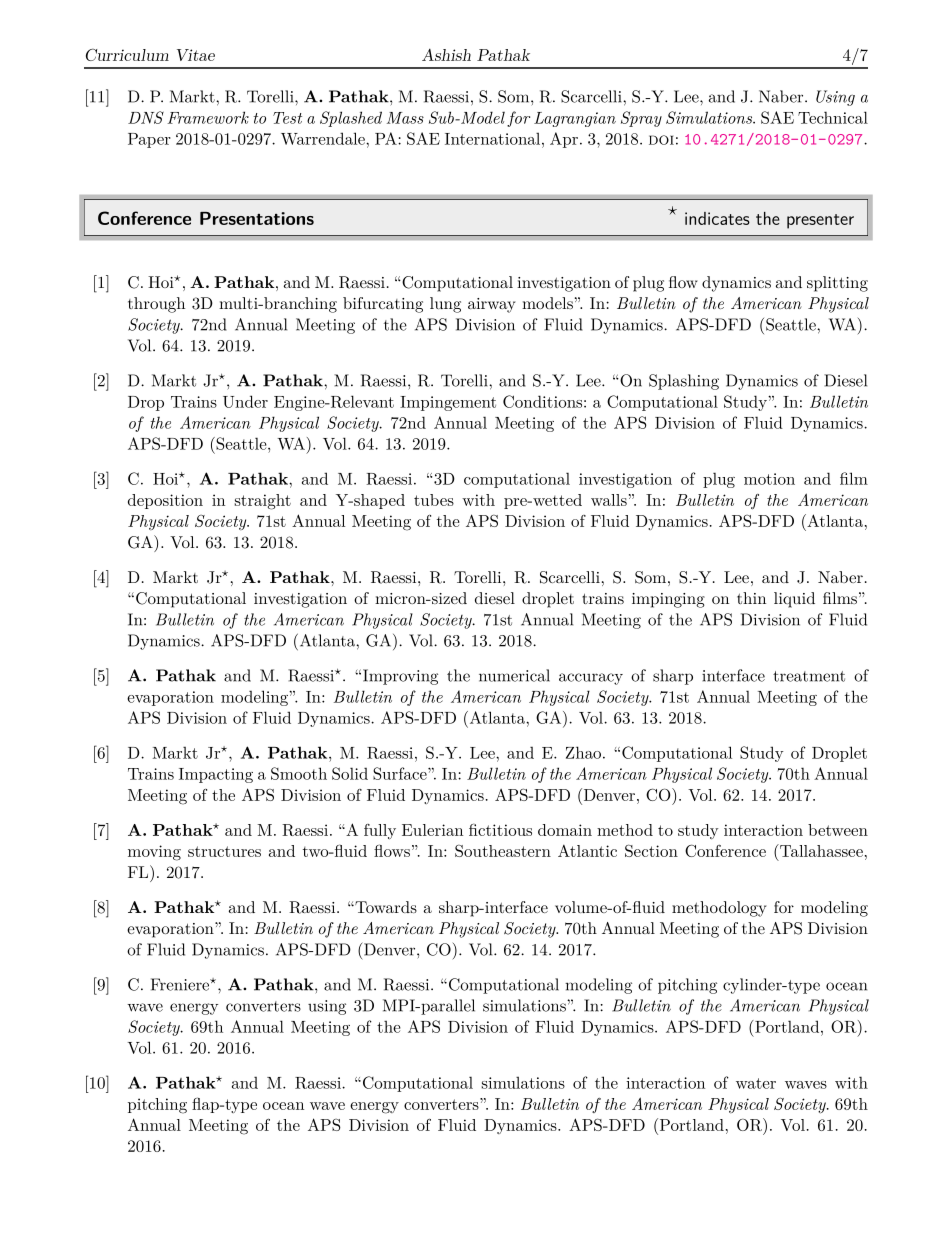 Image resolution: width=952 pixels, height=1233 pixels. What do you see at coordinates (500, 830) in the page?
I see `fictitious` at bounding box center [500, 830].
